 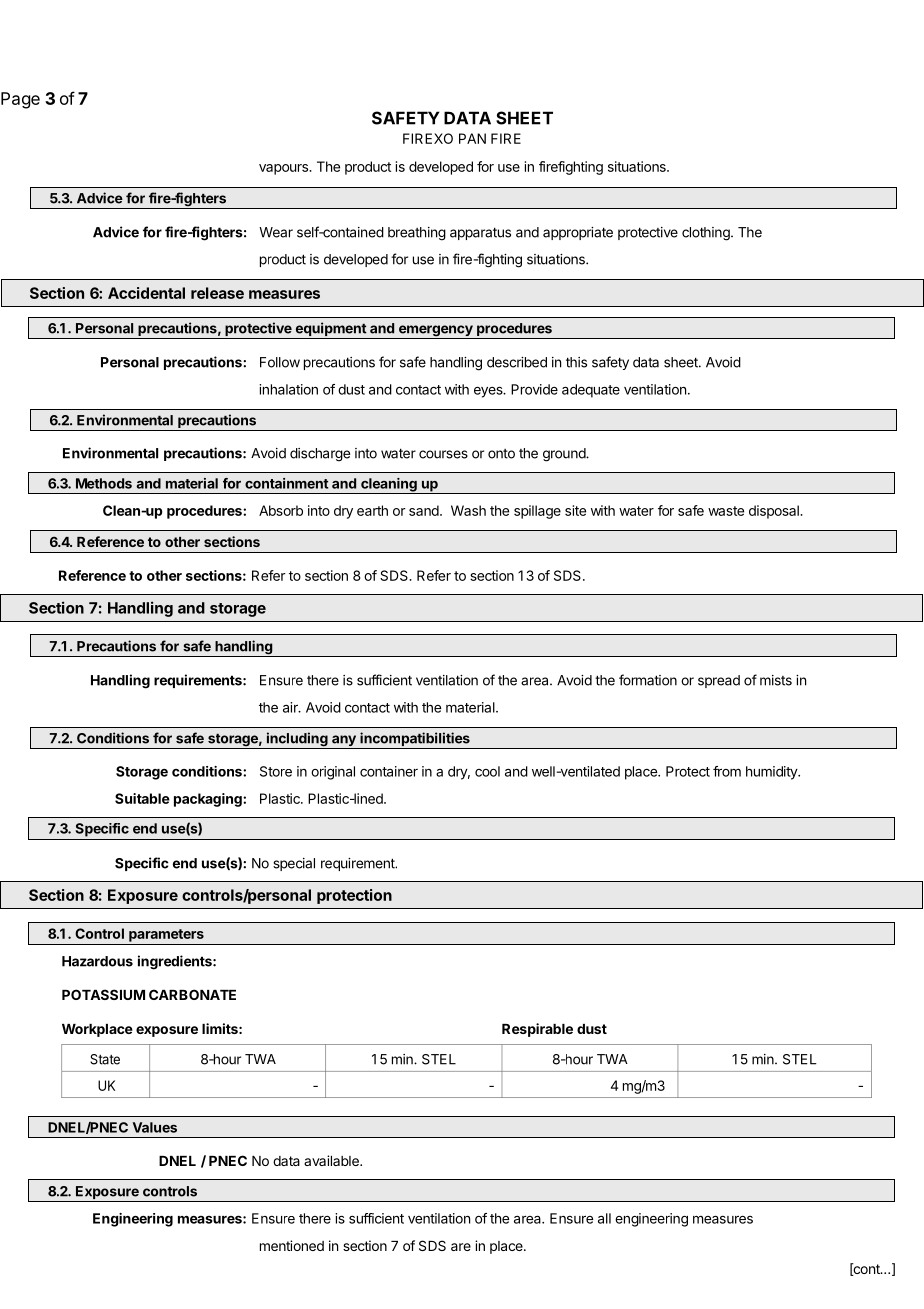 What do you see at coordinates (372, 510) in the page?
I see `earth` at bounding box center [372, 510].
